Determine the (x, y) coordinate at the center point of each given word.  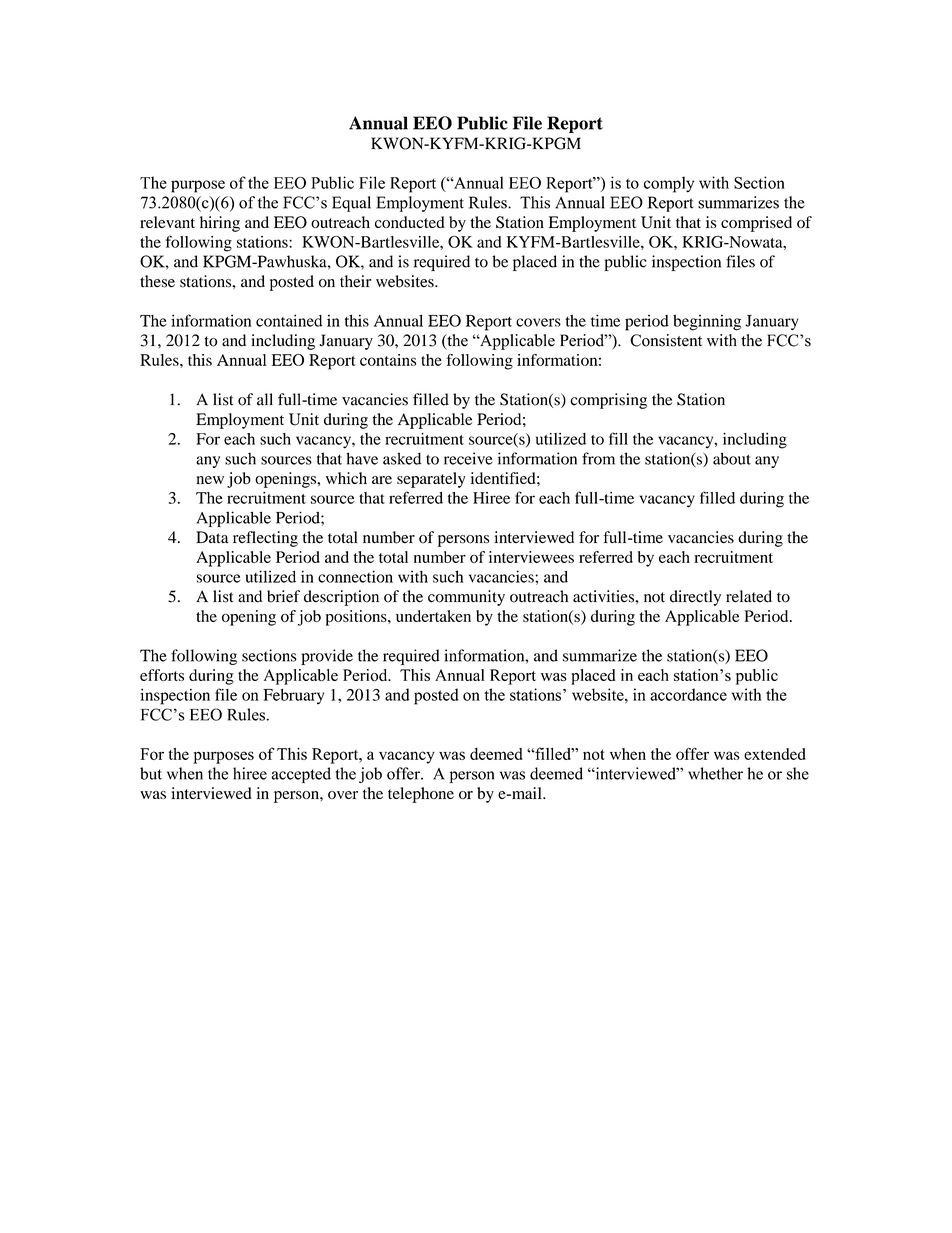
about (732, 458)
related (749, 596)
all (265, 399)
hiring (220, 224)
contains (388, 360)
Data (212, 537)
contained (289, 320)
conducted (410, 222)
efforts (162, 675)
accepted (301, 775)
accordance (688, 694)
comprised (756, 224)
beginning (707, 322)
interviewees (531, 557)
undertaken (433, 616)
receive (468, 458)
